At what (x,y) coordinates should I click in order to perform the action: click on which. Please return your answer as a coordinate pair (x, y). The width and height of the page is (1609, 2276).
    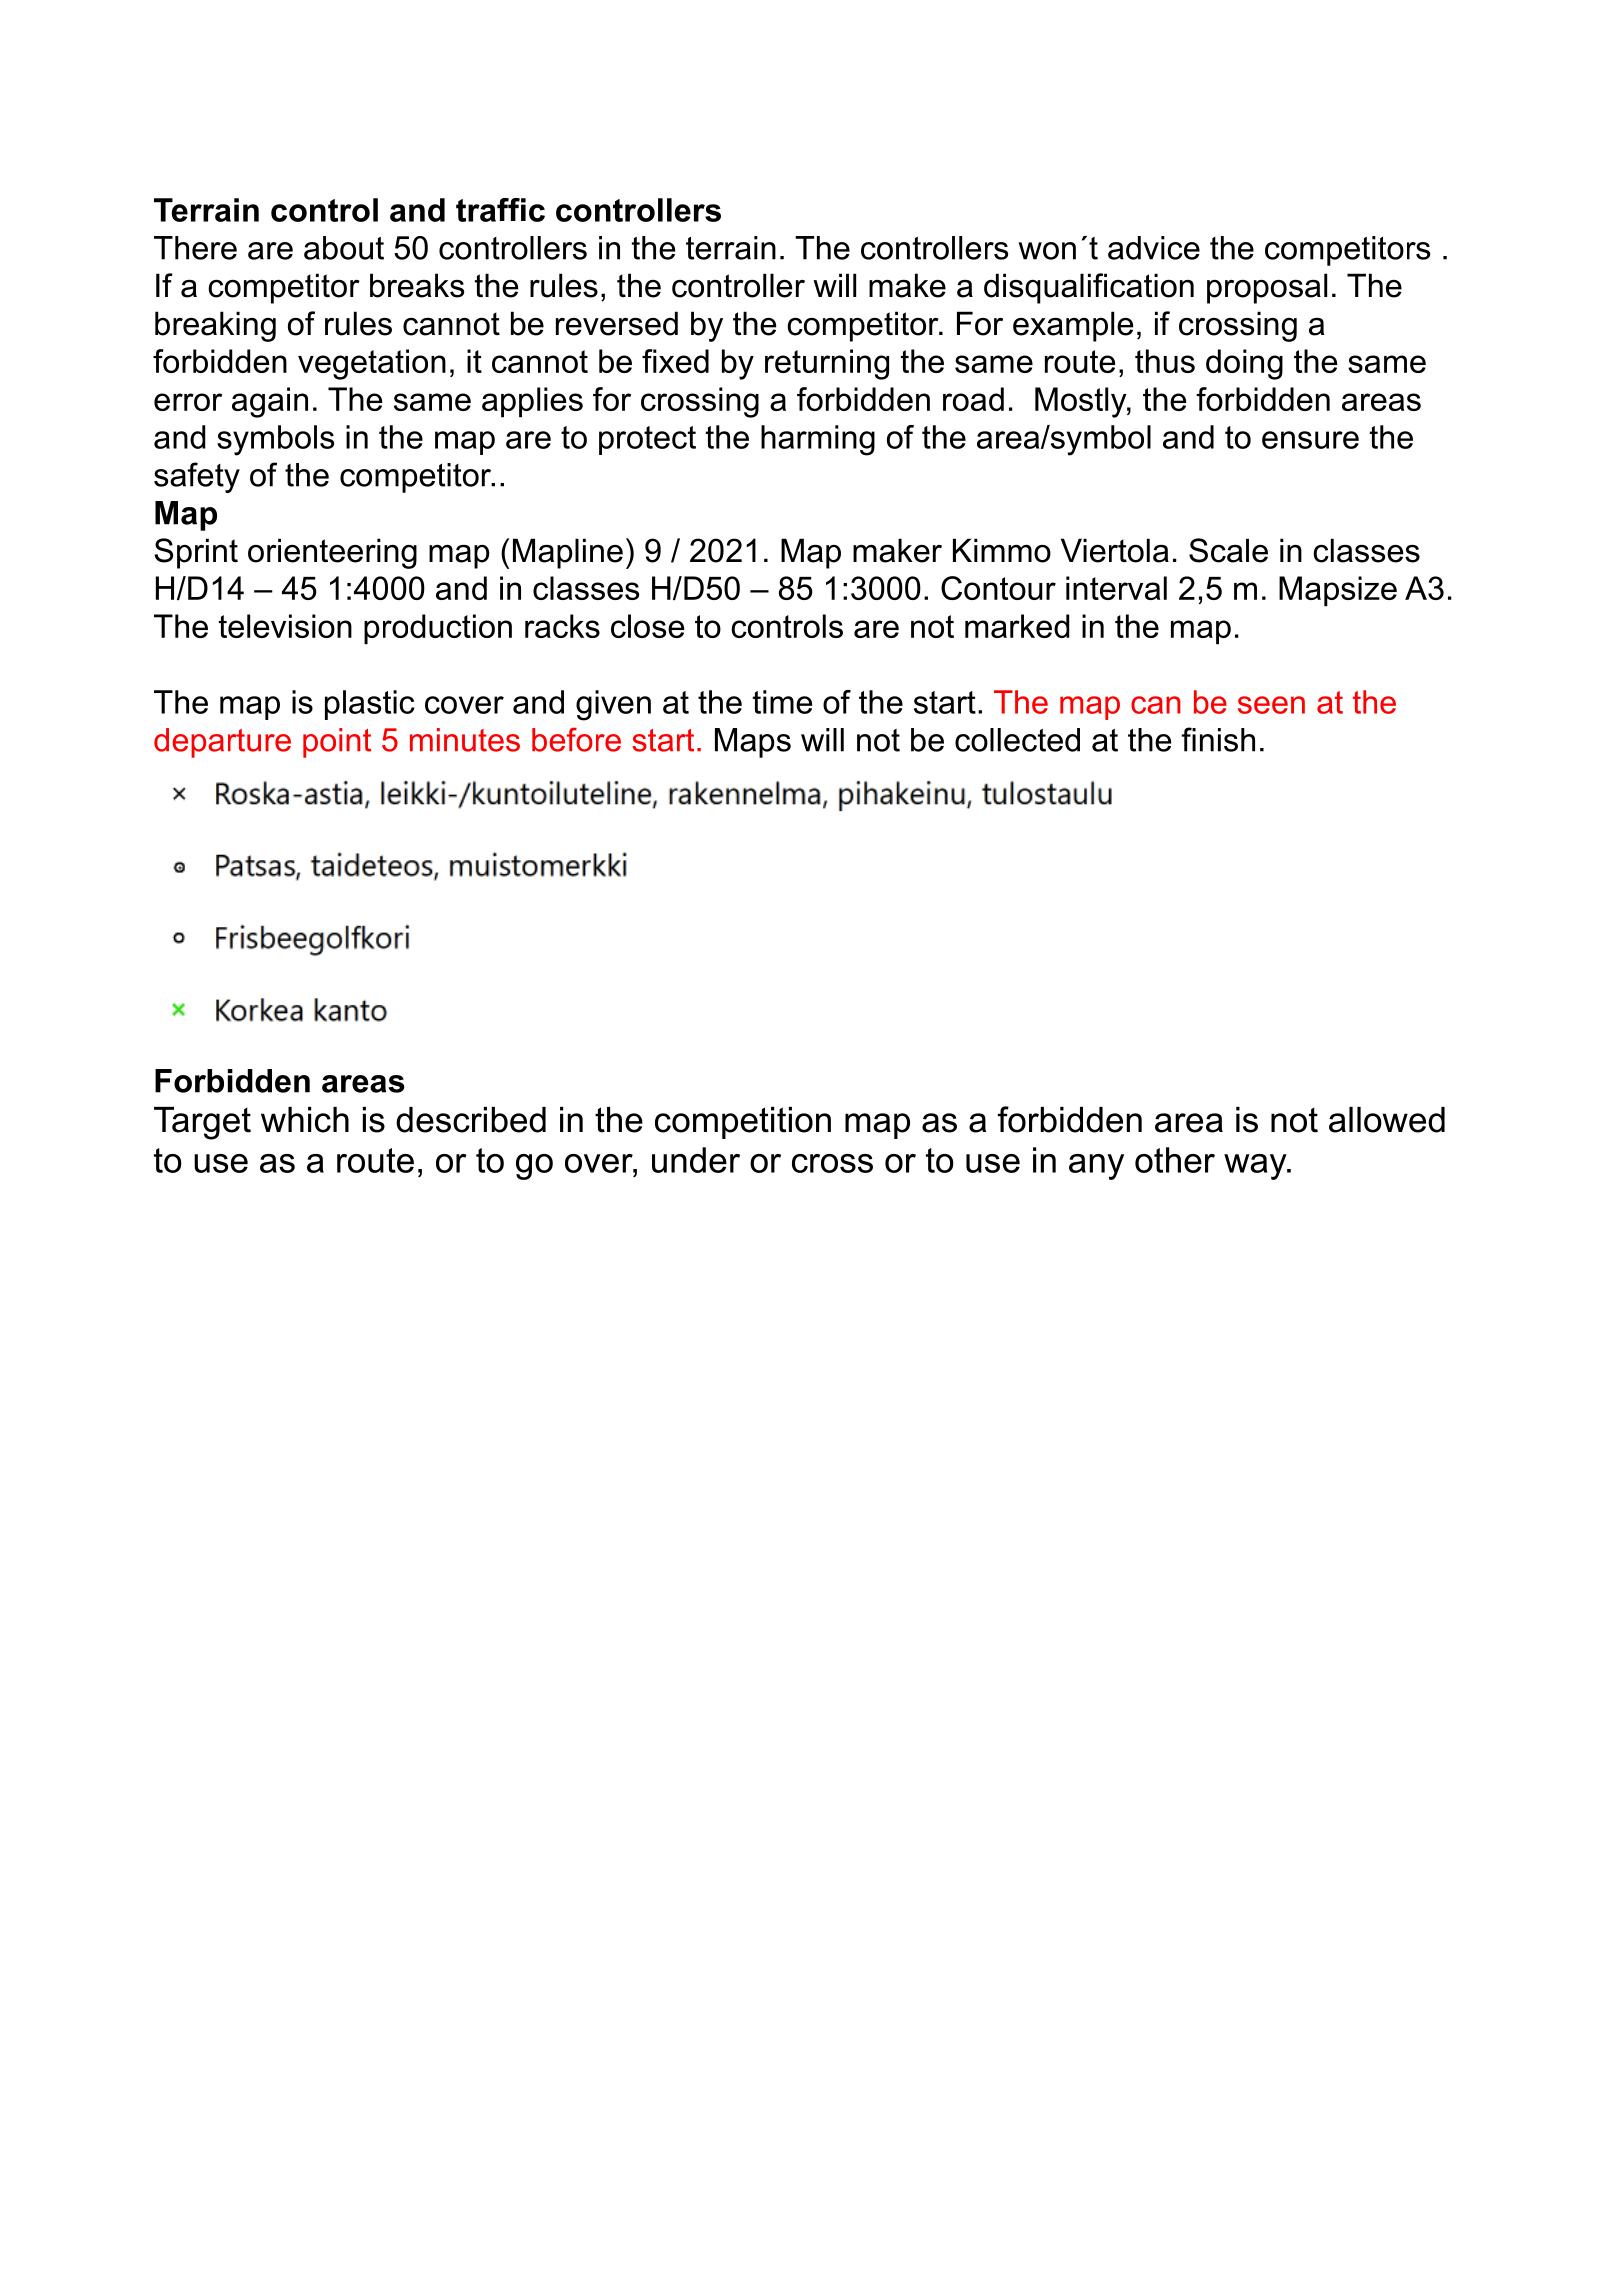
    Looking at the image, I should click on (305, 1120).
